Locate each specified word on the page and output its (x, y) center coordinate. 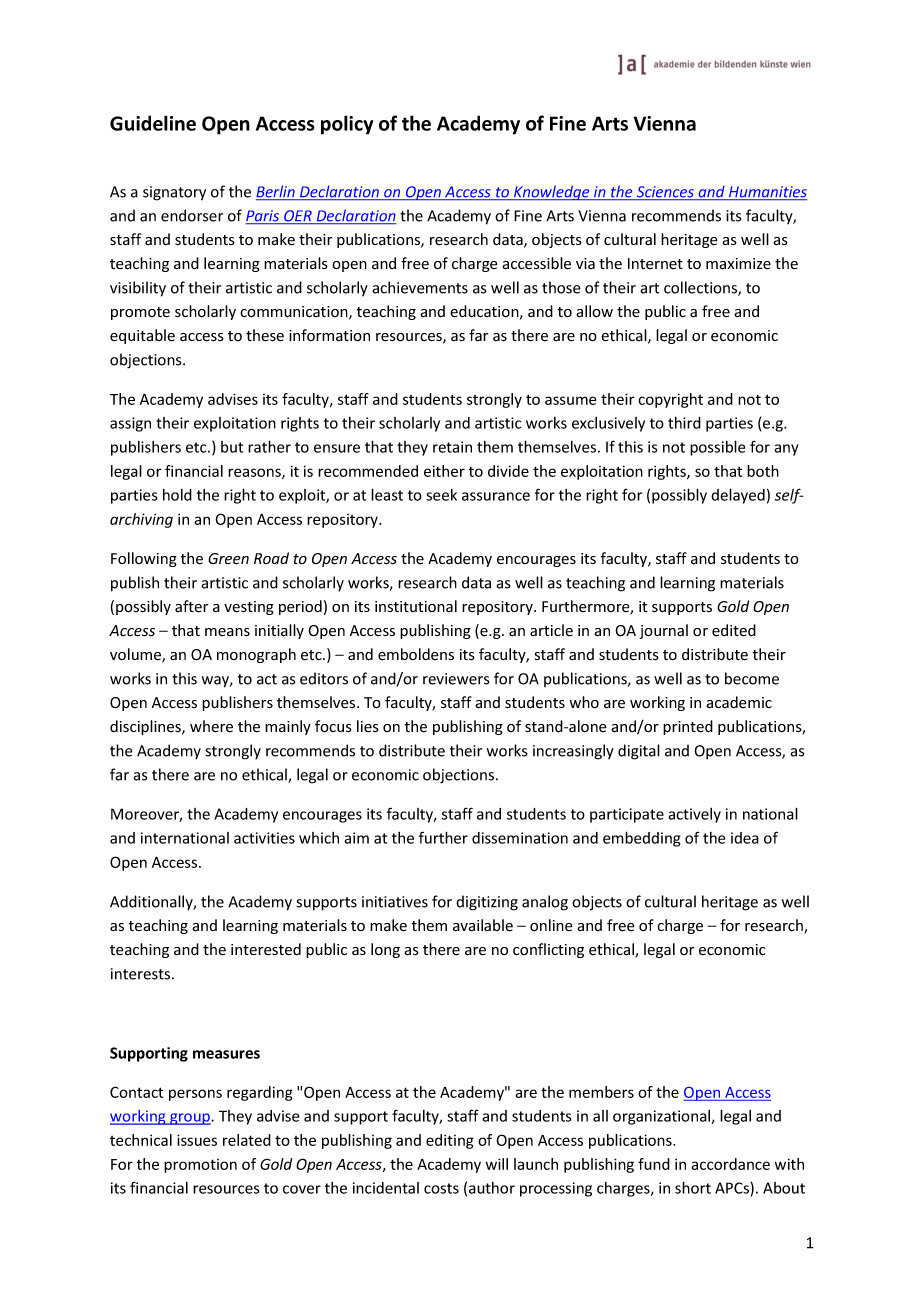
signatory (174, 193)
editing (450, 1141)
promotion (200, 1166)
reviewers (456, 679)
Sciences (665, 193)
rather (269, 446)
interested (266, 949)
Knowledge (552, 192)
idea (745, 838)
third (684, 423)
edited (734, 630)
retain (452, 447)
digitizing (487, 903)
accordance (730, 1164)
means (227, 632)
